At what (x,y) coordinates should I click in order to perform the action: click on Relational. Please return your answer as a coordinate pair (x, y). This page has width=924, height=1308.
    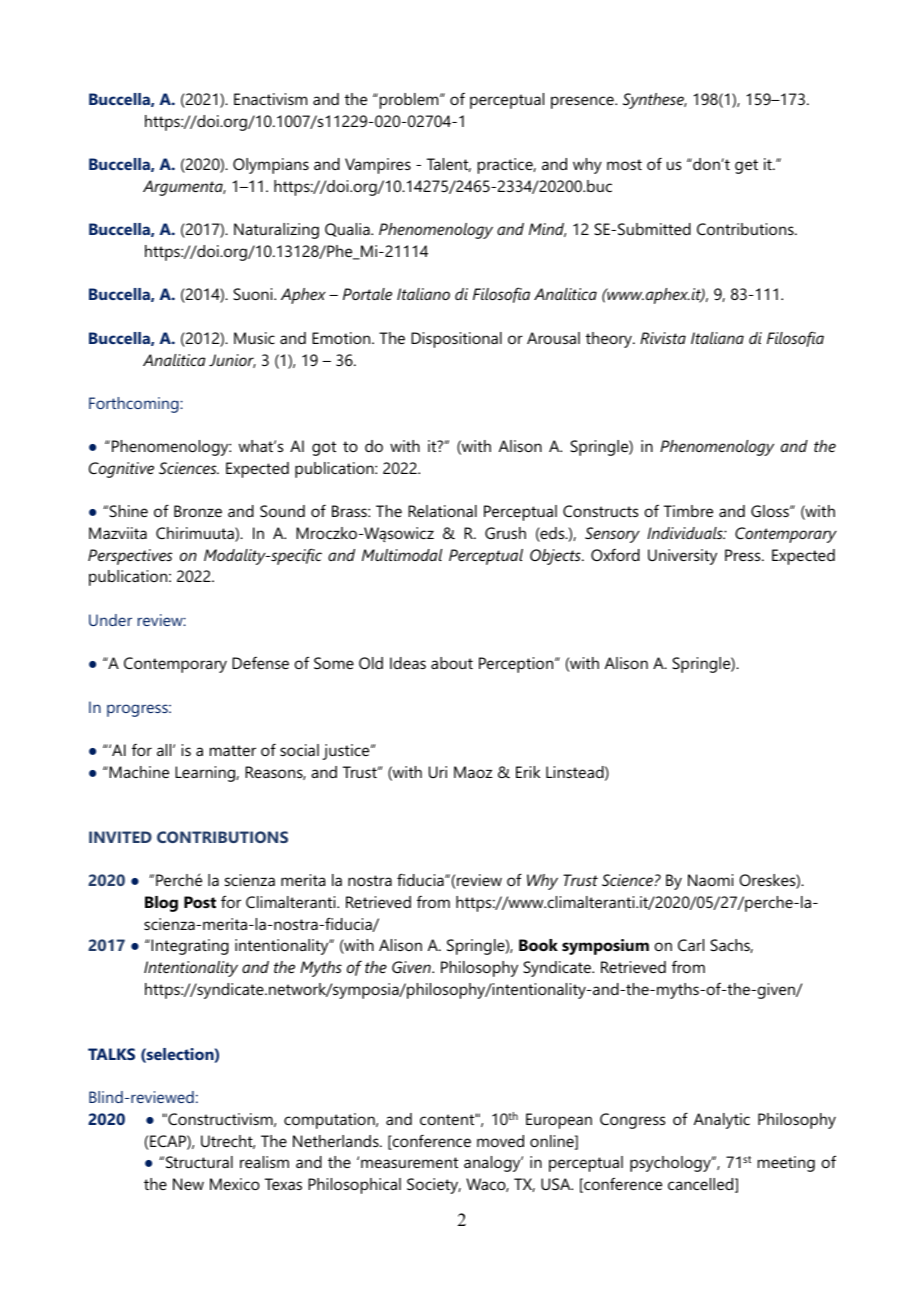
    Looking at the image, I should click on (442, 511).
